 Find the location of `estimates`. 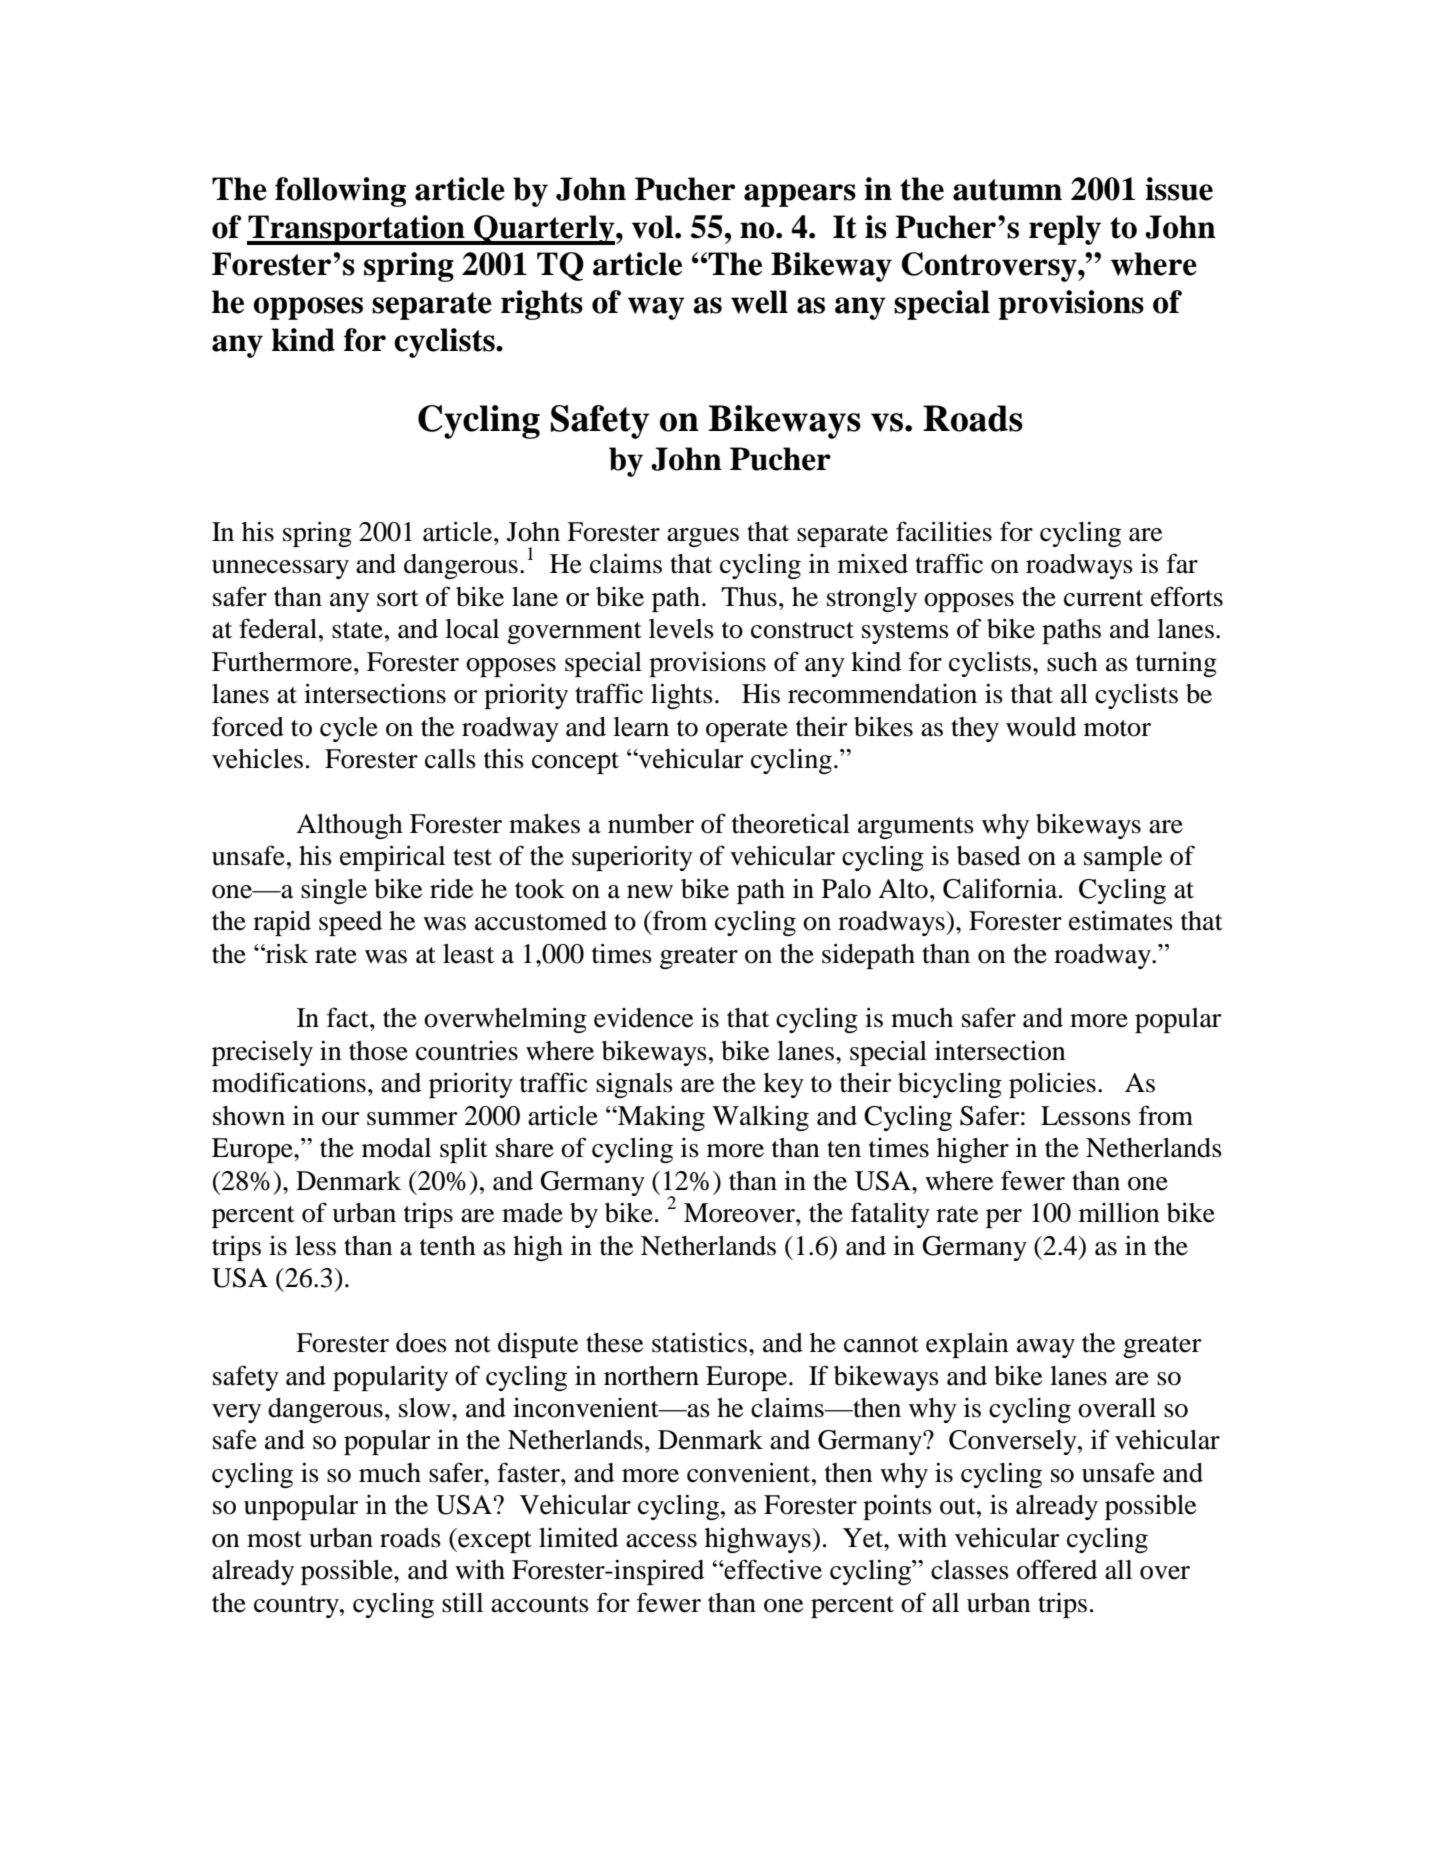

estimates is located at coordinates (1121, 920).
